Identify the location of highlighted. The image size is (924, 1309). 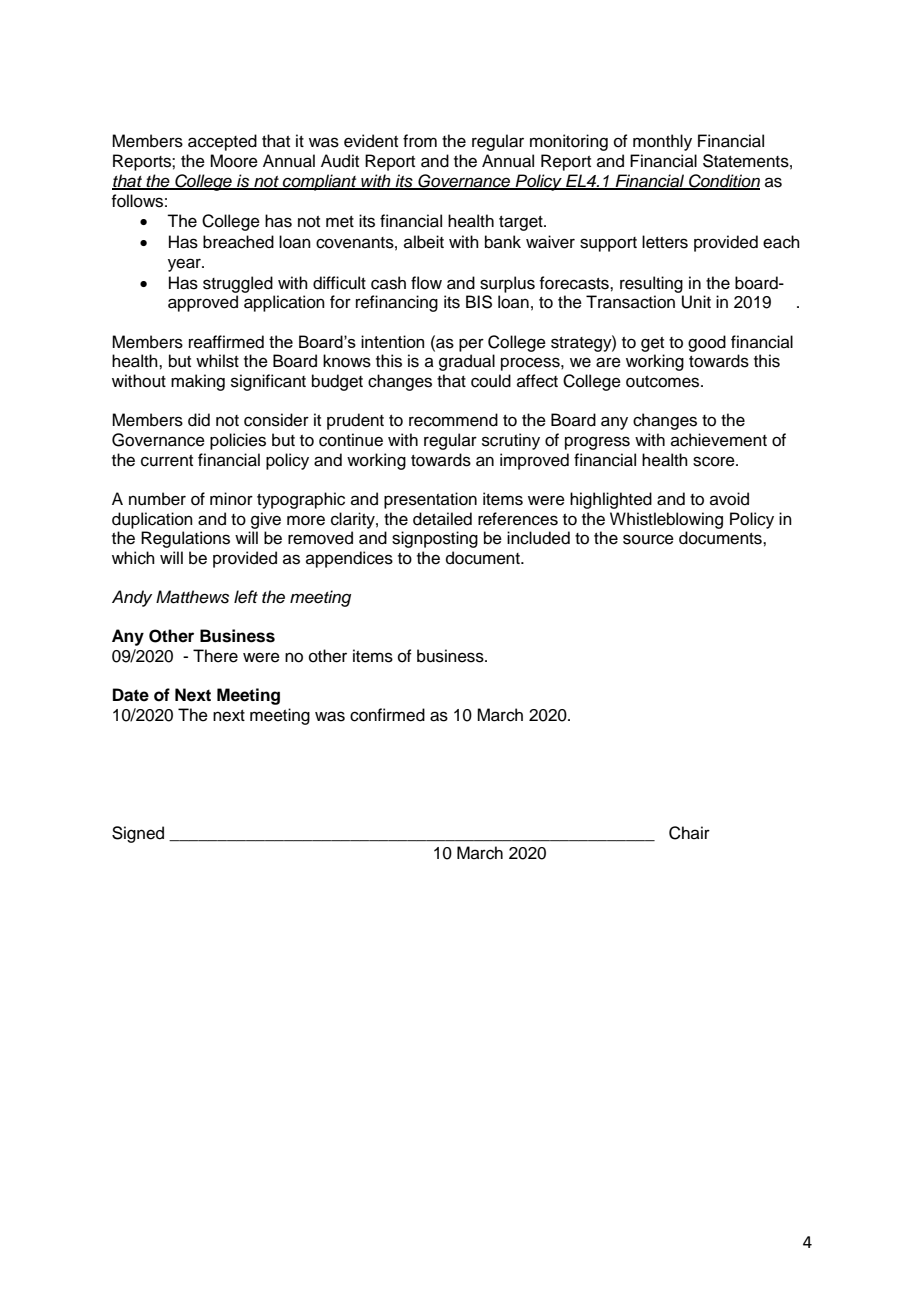
(611, 500).
